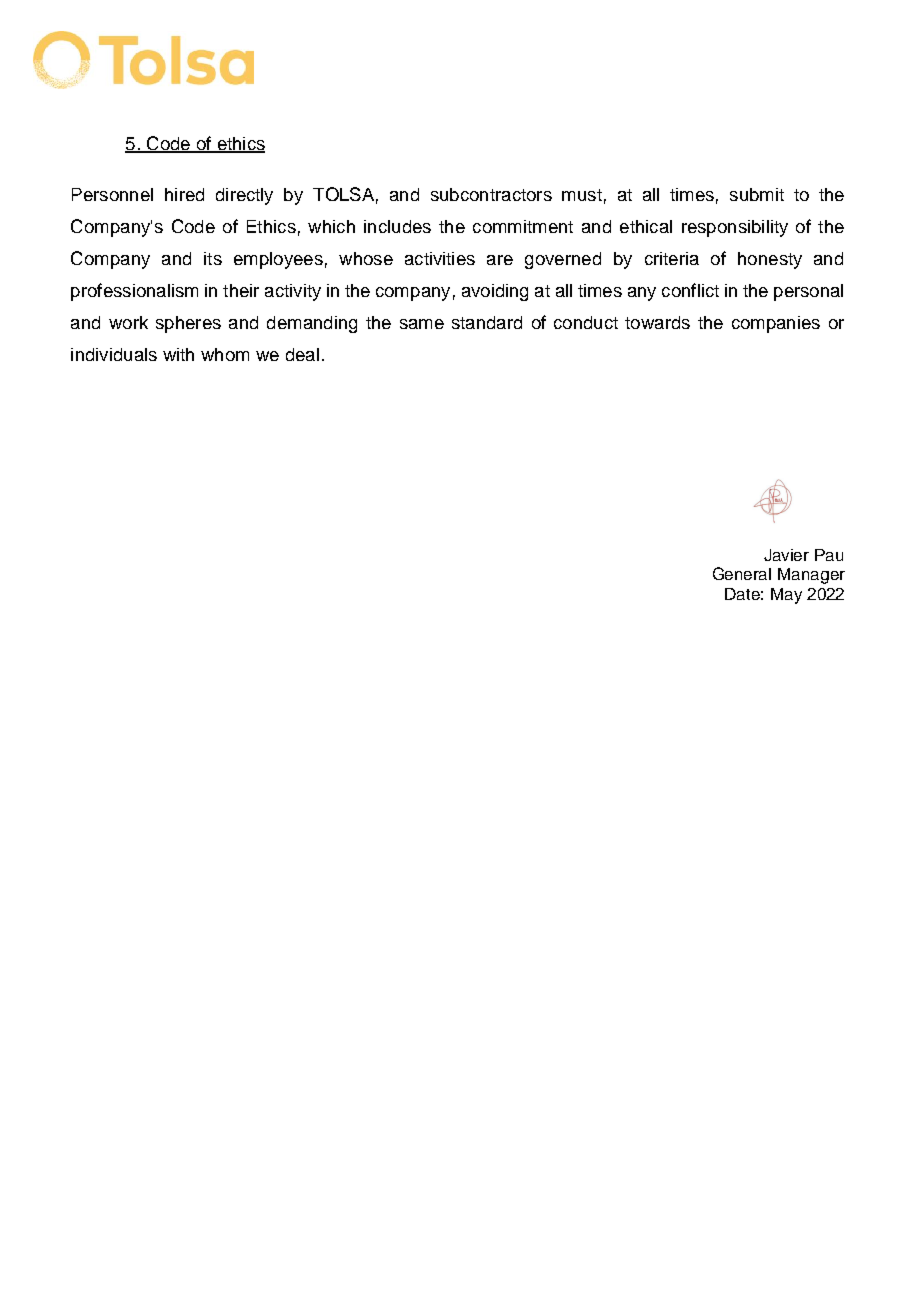 This document has width=924, height=1308. Describe the element at coordinates (786, 555) in the document. I see `Javier` at that location.
